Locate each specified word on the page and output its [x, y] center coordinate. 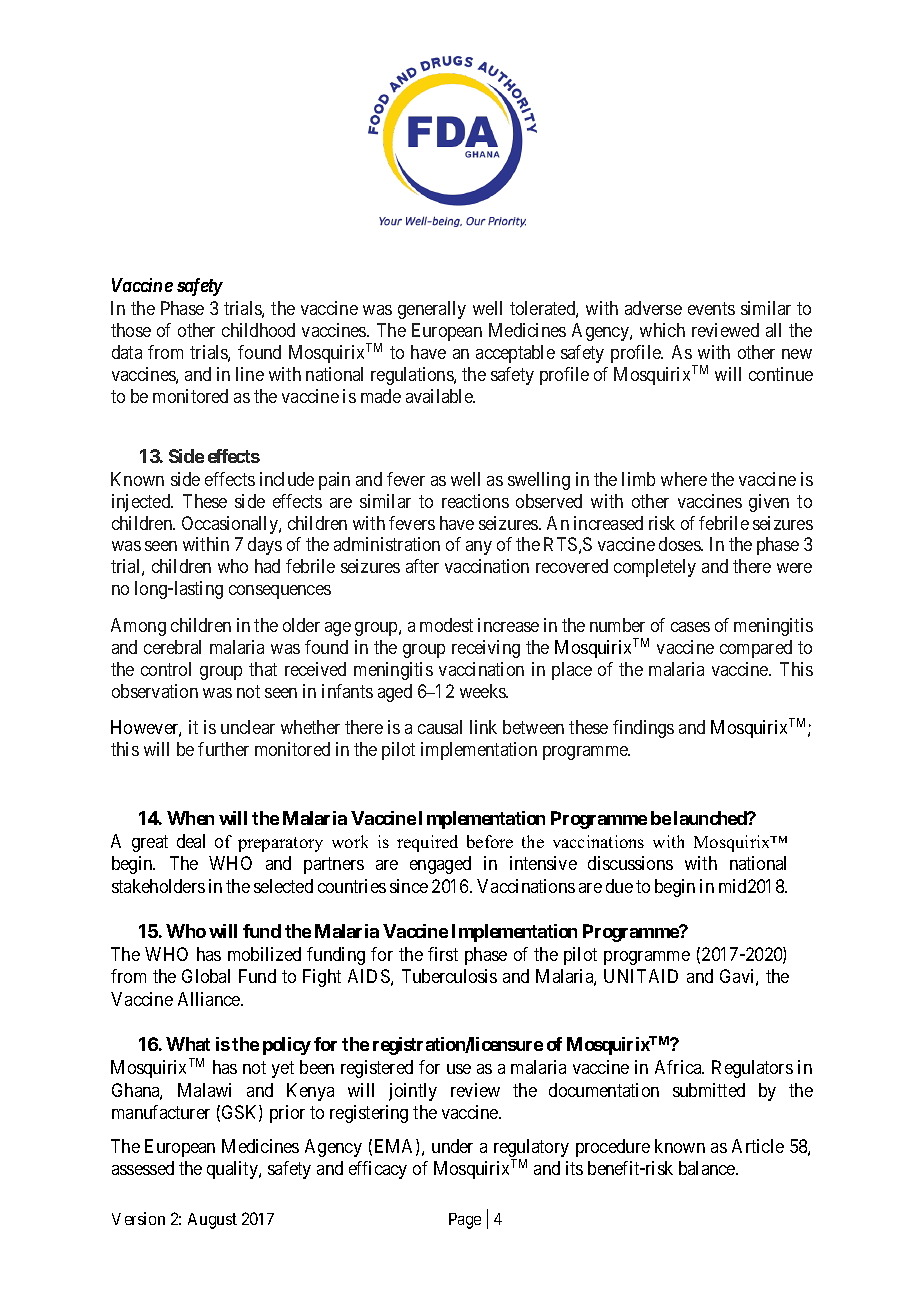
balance [708, 1168]
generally [432, 310]
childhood [258, 330]
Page [465, 1221]
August [212, 1221]
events [711, 308]
